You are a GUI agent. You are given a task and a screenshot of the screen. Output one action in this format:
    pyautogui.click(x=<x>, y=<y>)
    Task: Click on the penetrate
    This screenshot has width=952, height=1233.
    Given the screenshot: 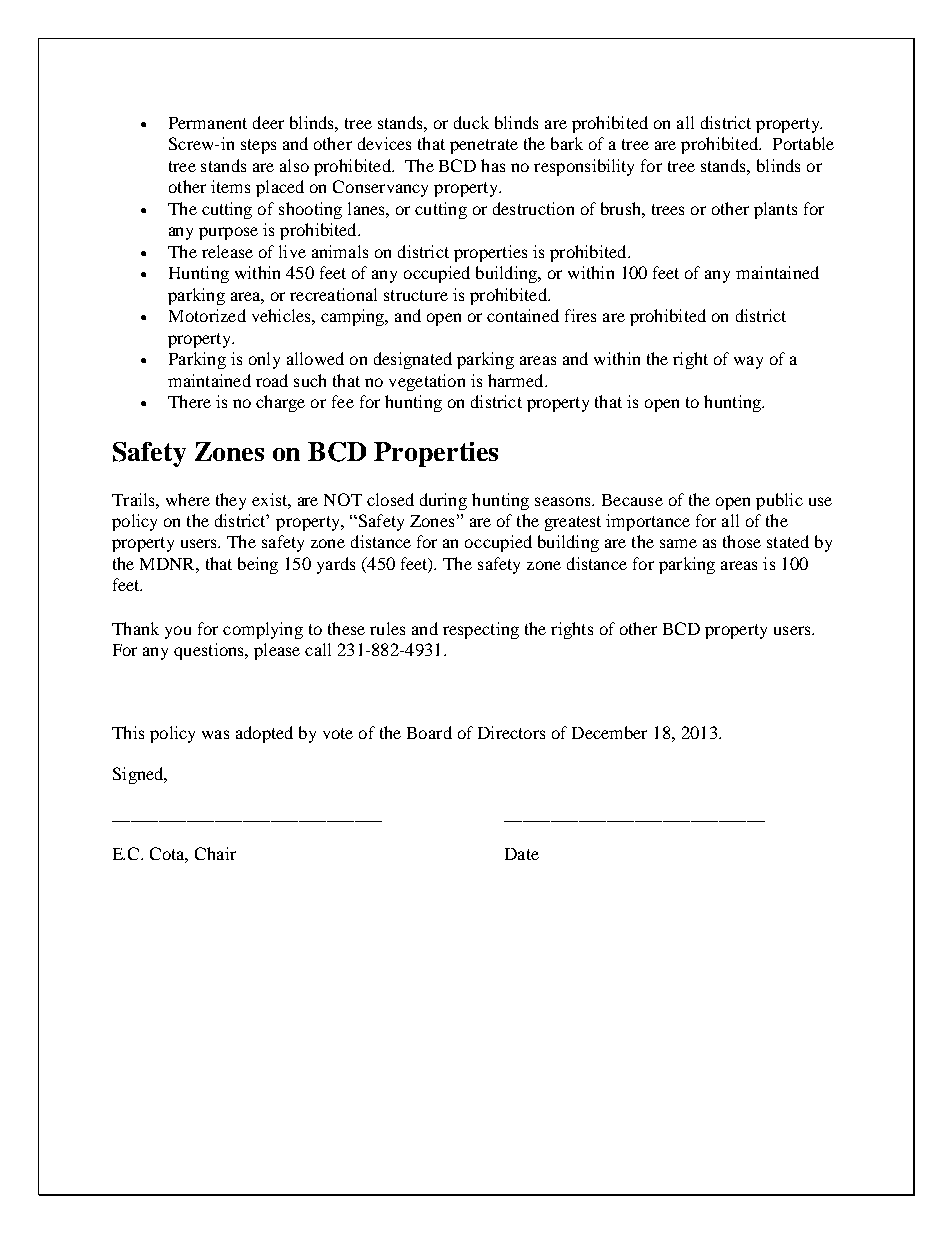 What is the action you would take?
    pyautogui.click(x=484, y=146)
